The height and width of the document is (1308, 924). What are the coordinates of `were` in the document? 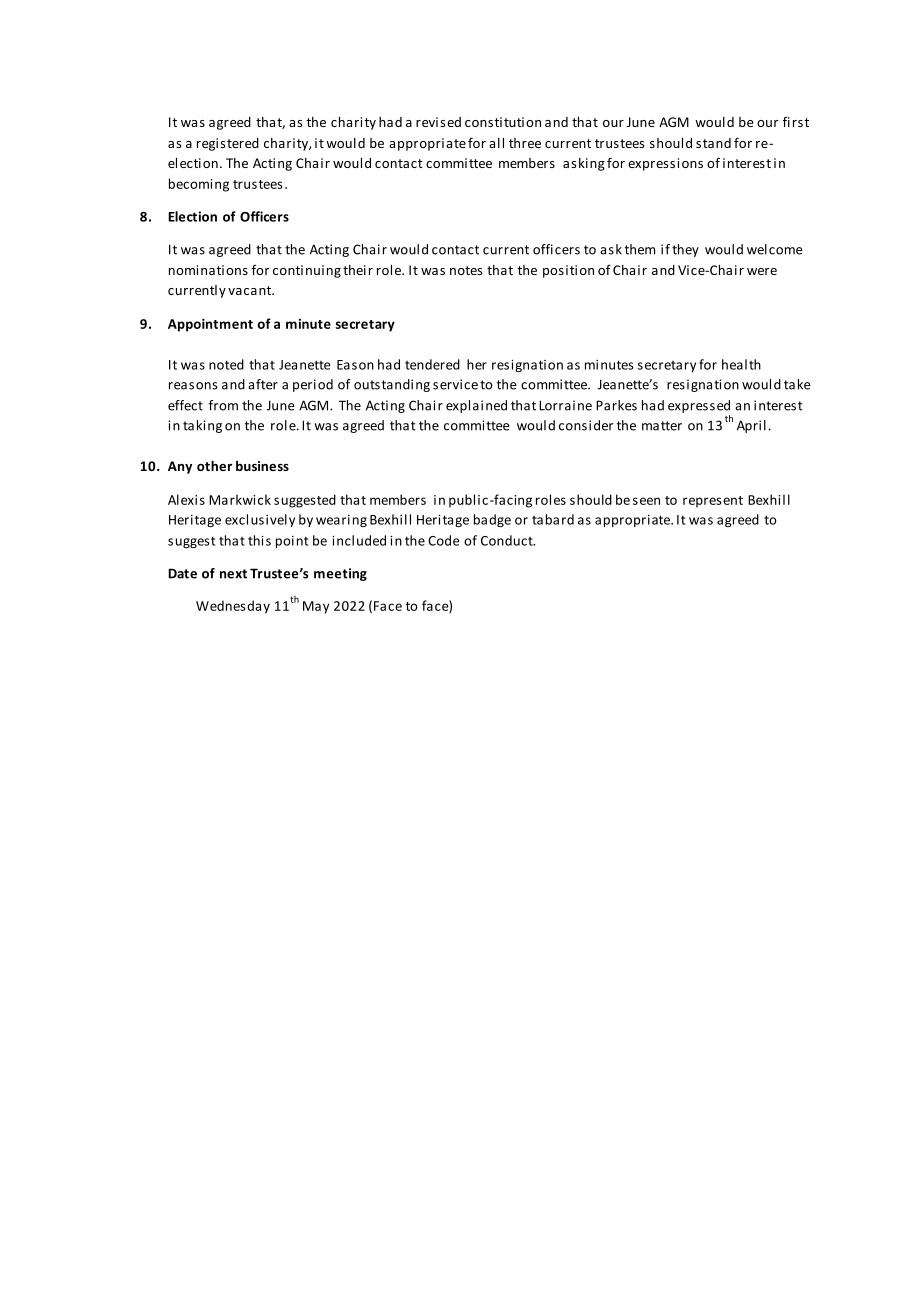 It's located at (762, 271).
